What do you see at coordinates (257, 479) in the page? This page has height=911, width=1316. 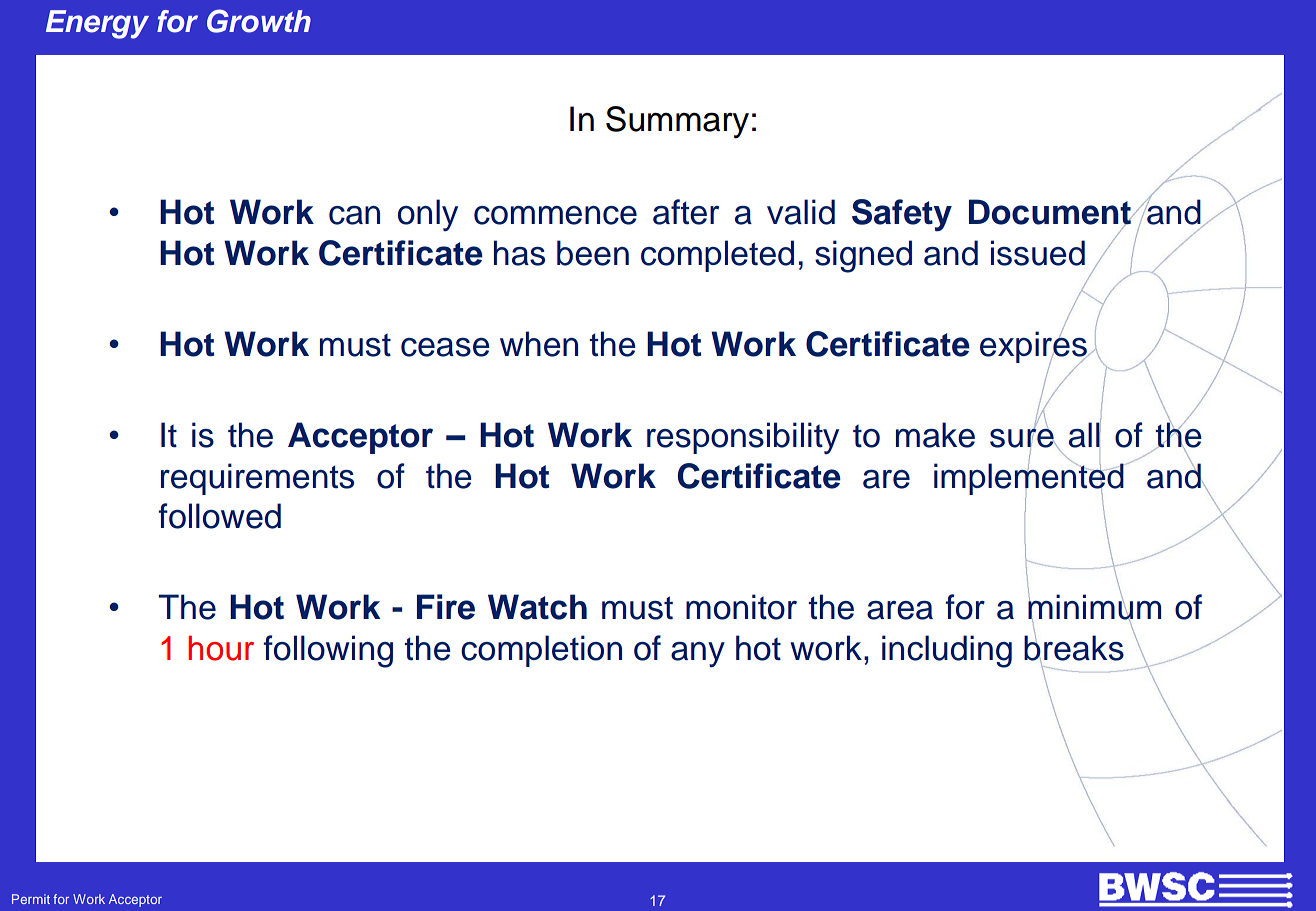 I see `requirements` at bounding box center [257, 479].
